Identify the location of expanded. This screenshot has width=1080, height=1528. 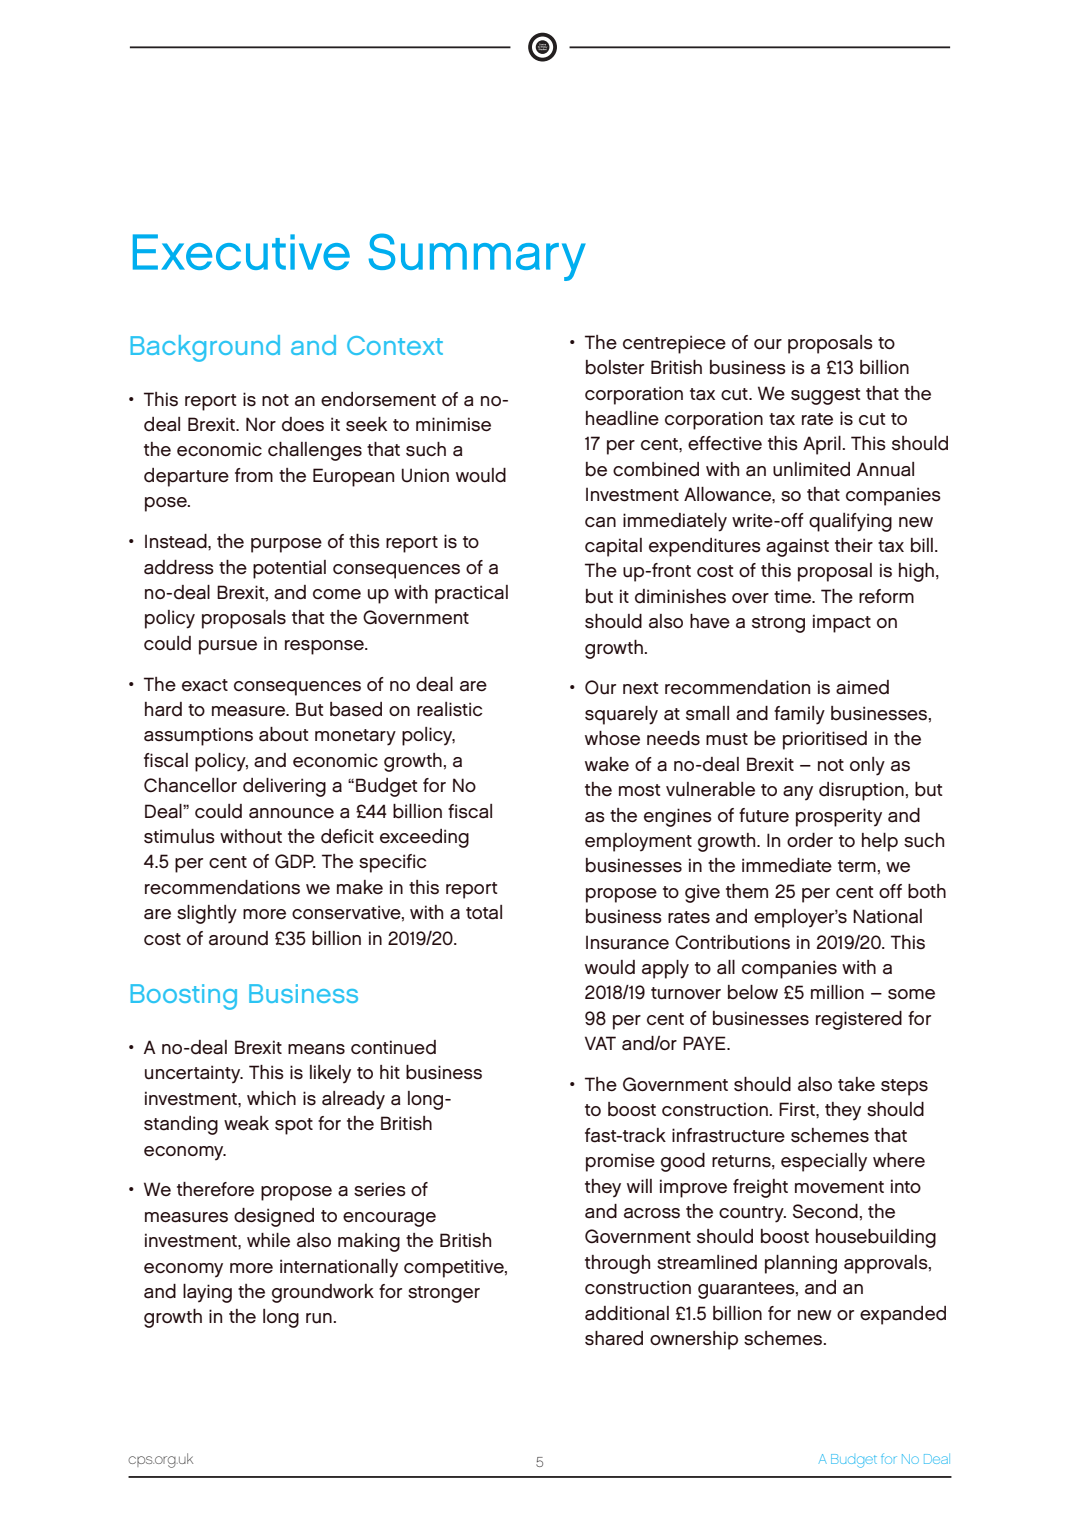
(903, 1315).
